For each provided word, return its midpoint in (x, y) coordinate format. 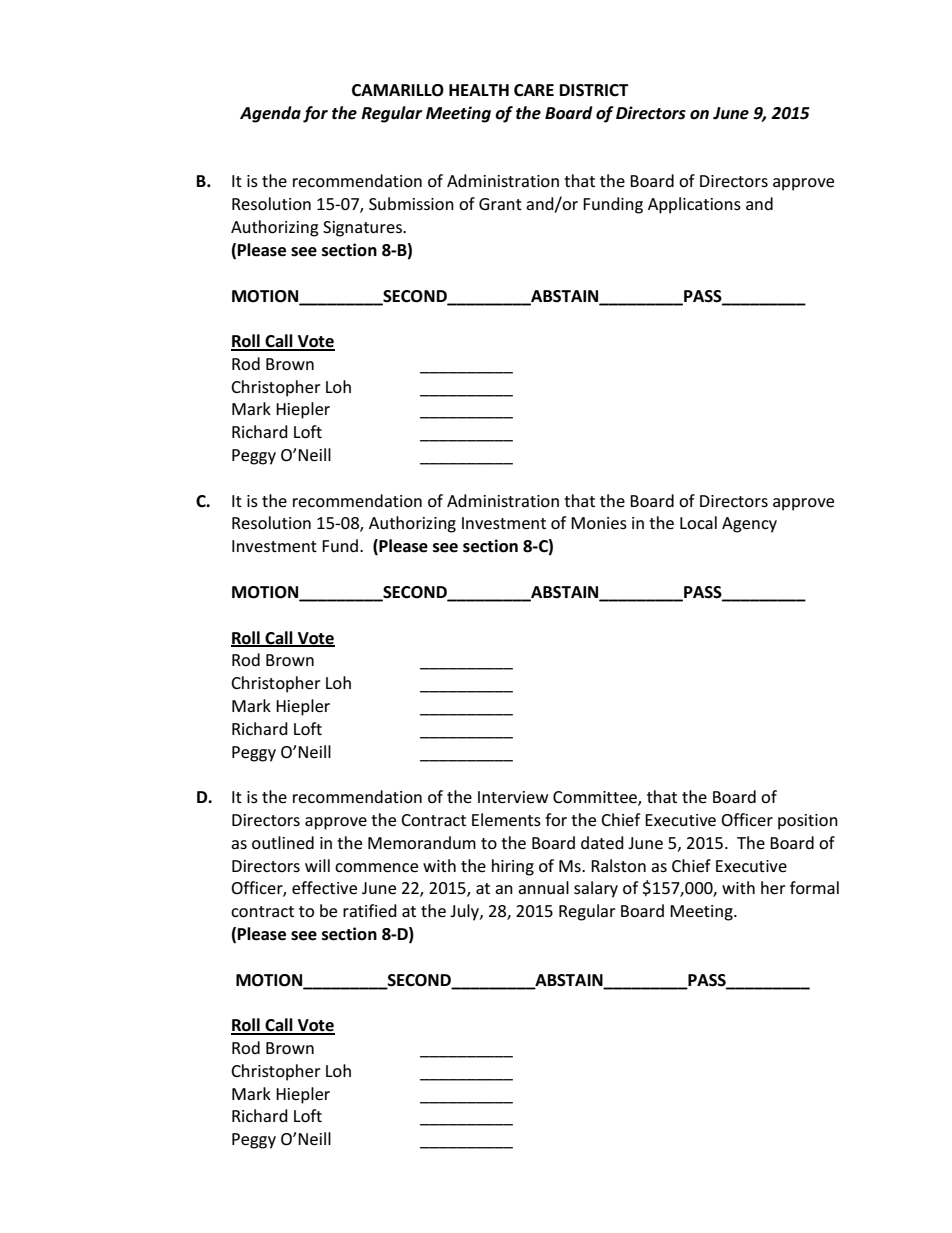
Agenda (270, 114)
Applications (694, 205)
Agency (749, 525)
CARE (534, 90)
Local (698, 522)
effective (324, 888)
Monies (599, 523)
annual (543, 887)
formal (814, 887)
